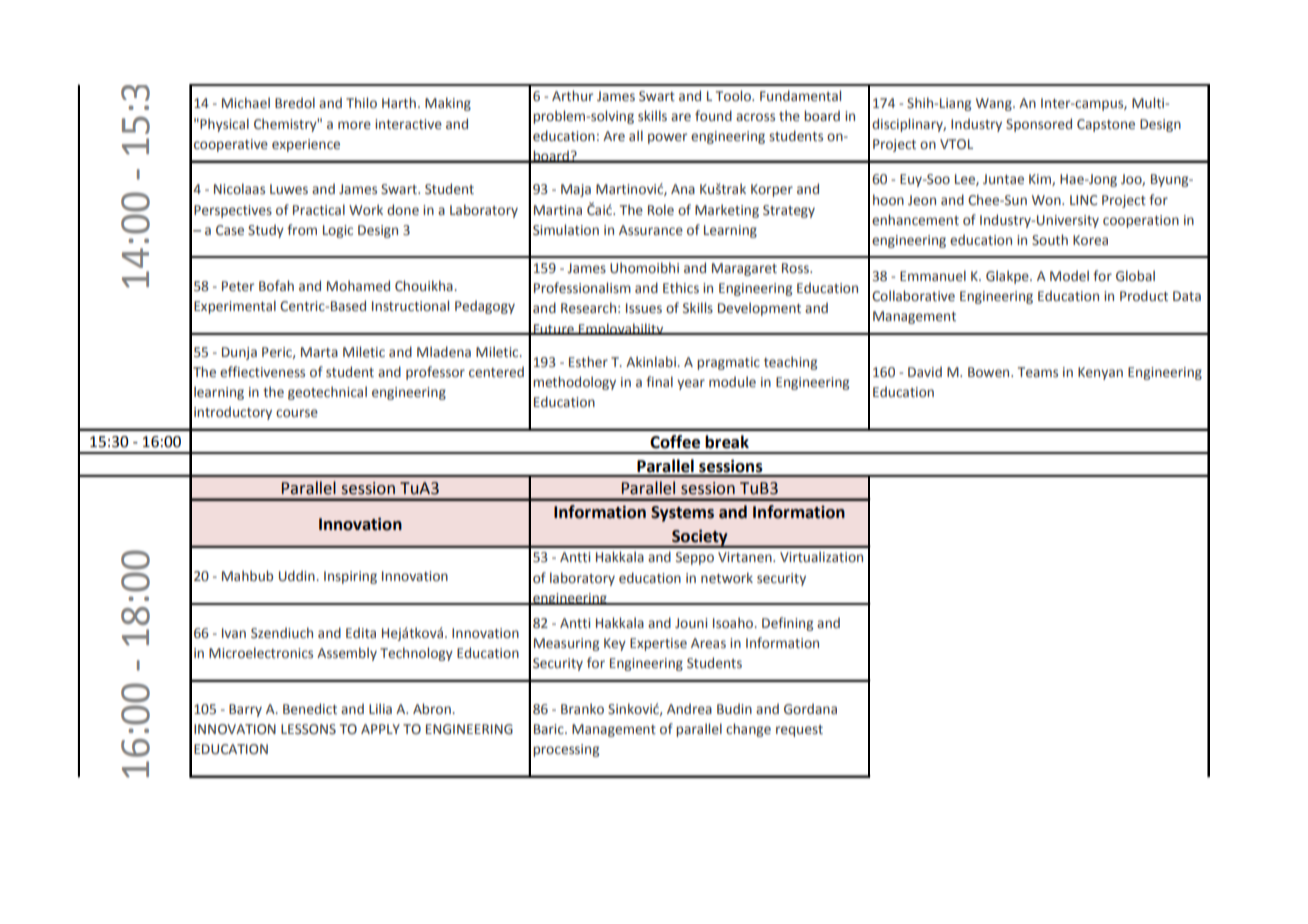 Image resolution: width=1308 pixels, height=924 pixels. I want to click on APPLY, so click(380, 729).
